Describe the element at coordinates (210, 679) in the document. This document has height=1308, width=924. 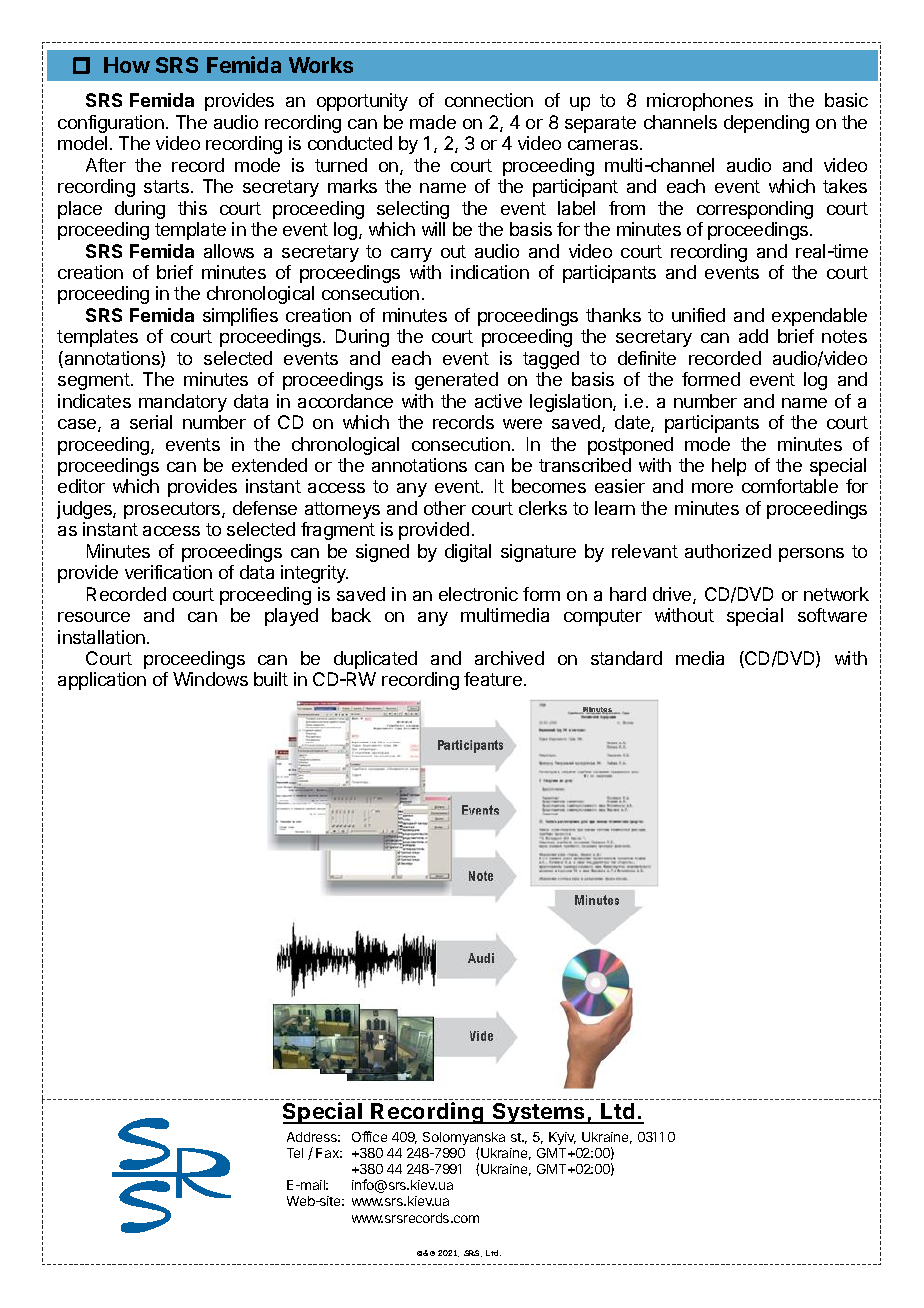
I see `Windows` at that location.
